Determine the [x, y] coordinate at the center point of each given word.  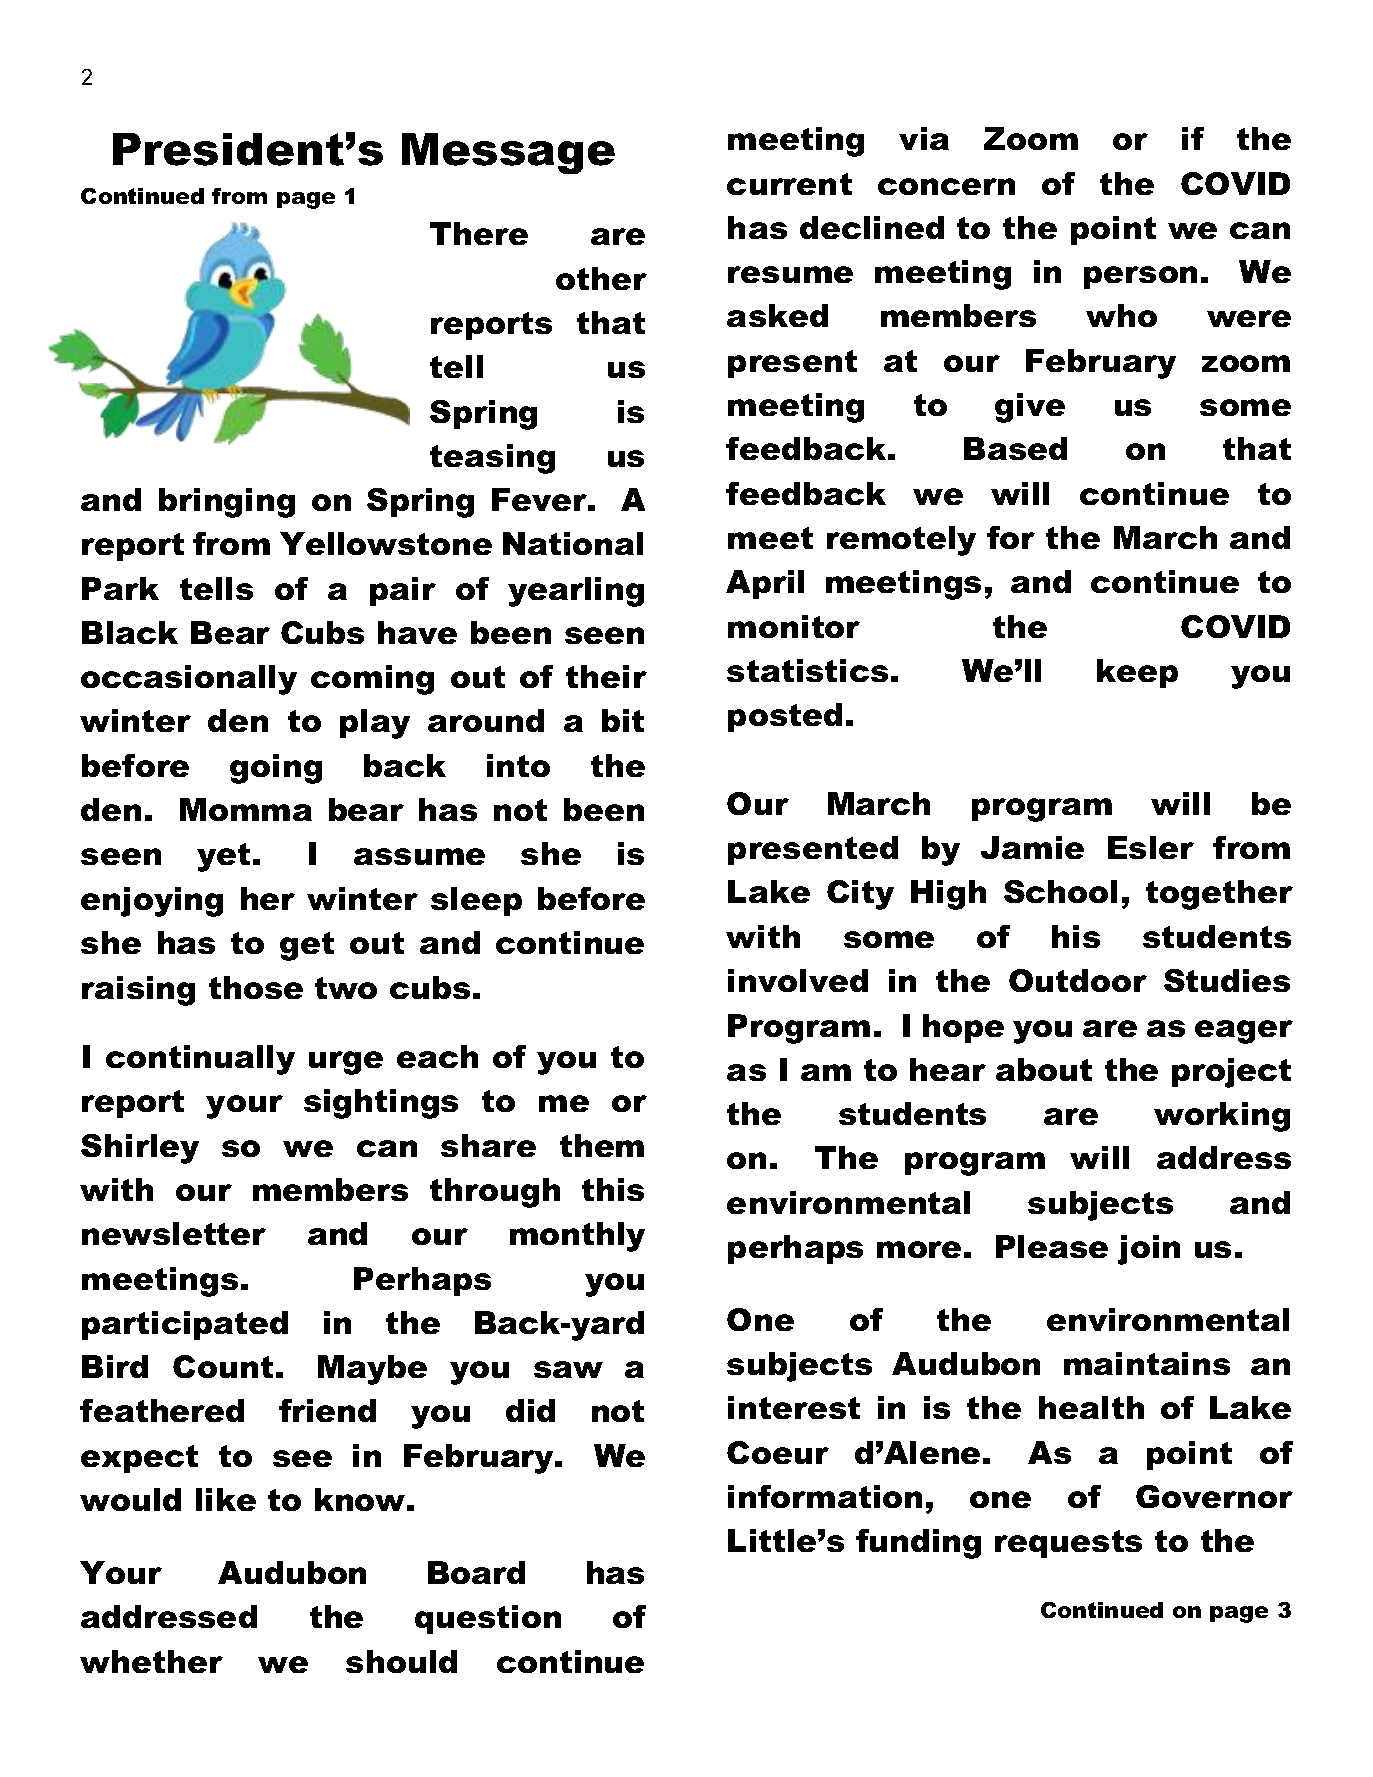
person [1140, 277]
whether [151, 1661]
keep [1137, 673]
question [488, 1619]
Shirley [140, 1149]
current [789, 184]
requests [1068, 1544]
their [606, 676]
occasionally [189, 680]
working [1222, 1117]
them [602, 1145]
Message [508, 153]
